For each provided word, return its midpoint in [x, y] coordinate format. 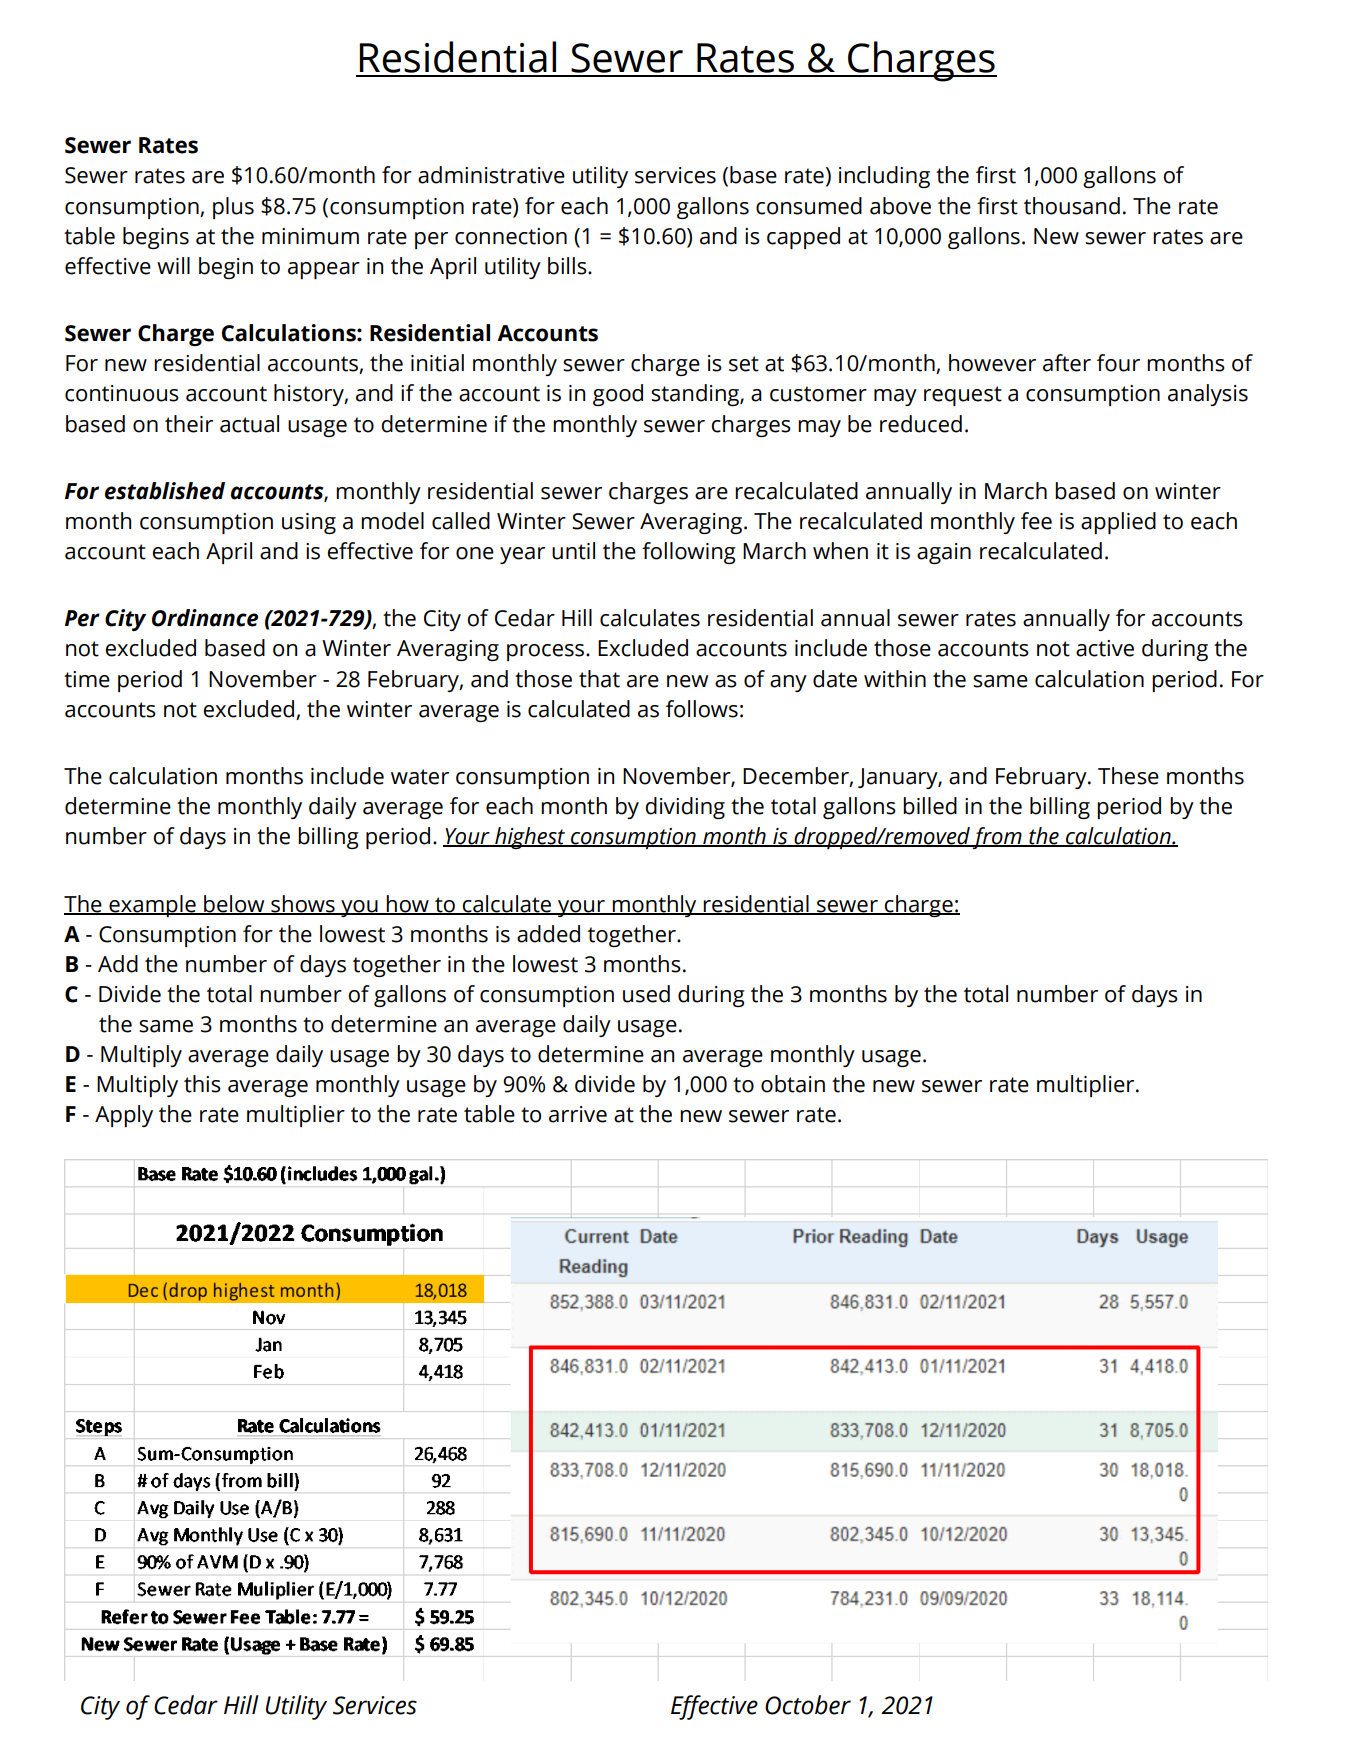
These [1128, 776]
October [808, 1705]
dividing [685, 808]
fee [1036, 521]
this [202, 1084]
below [234, 904]
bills [568, 266]
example [152, 906]
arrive [578, 1114]
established [165, 491]
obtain [793, 1084]
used [646, 994]
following [689, 553]
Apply [124, 1116]
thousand [1072, 206]
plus [233, 208]
